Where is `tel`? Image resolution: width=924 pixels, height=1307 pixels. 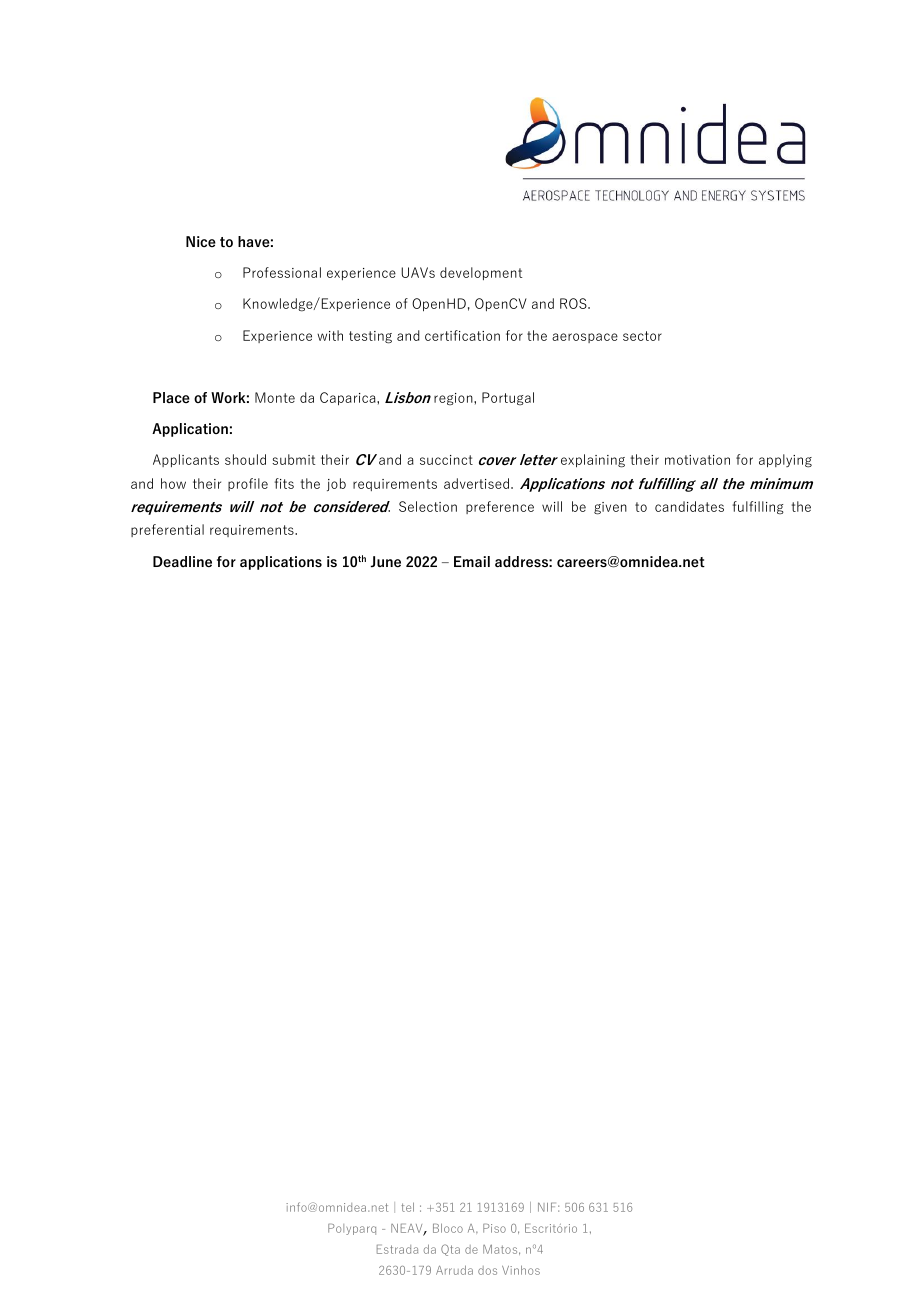 tel is located at coordinates (407, 1207).
